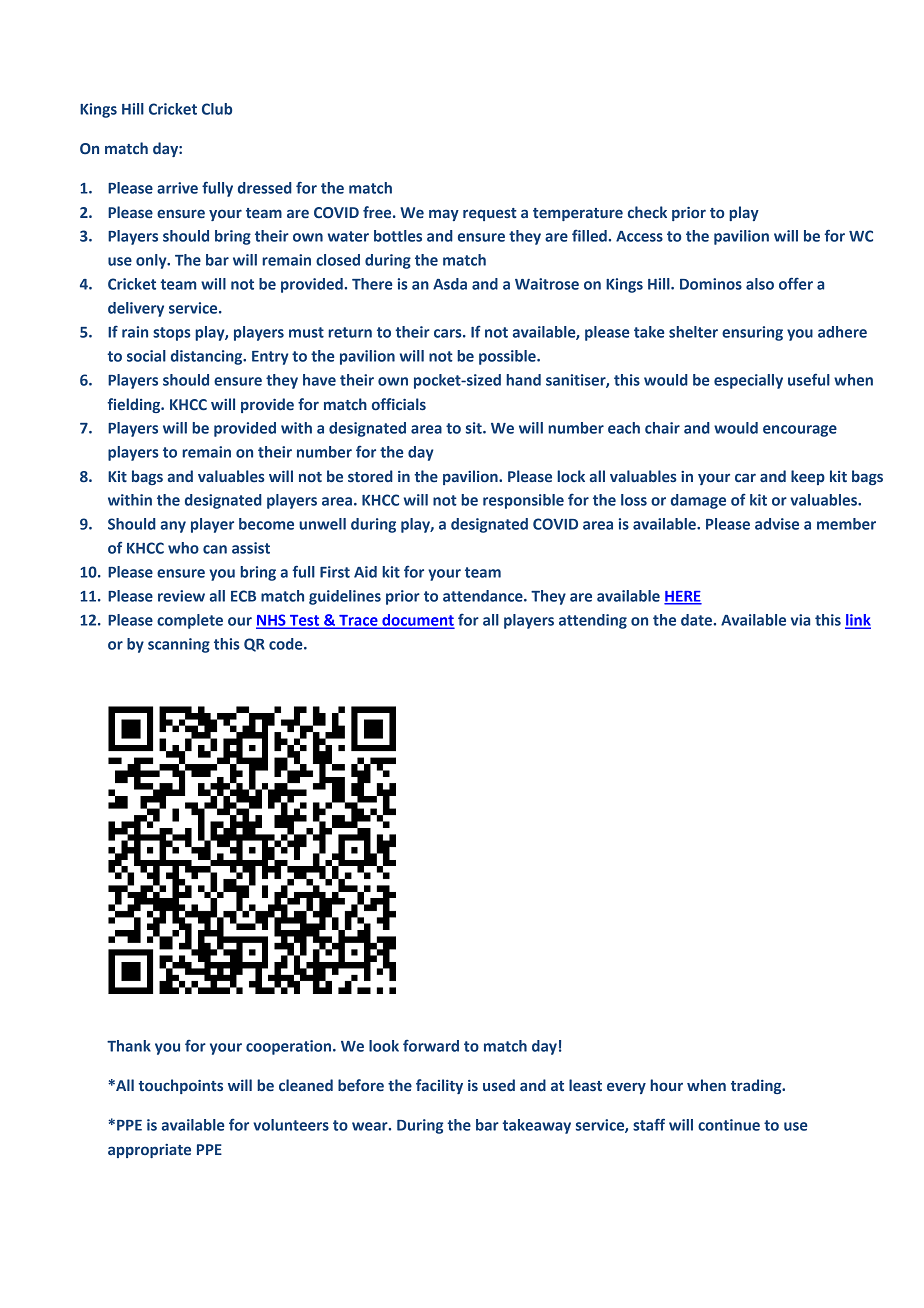 The height and width of the page is (1308, 924). I want to click on check, so click(647, 212).
